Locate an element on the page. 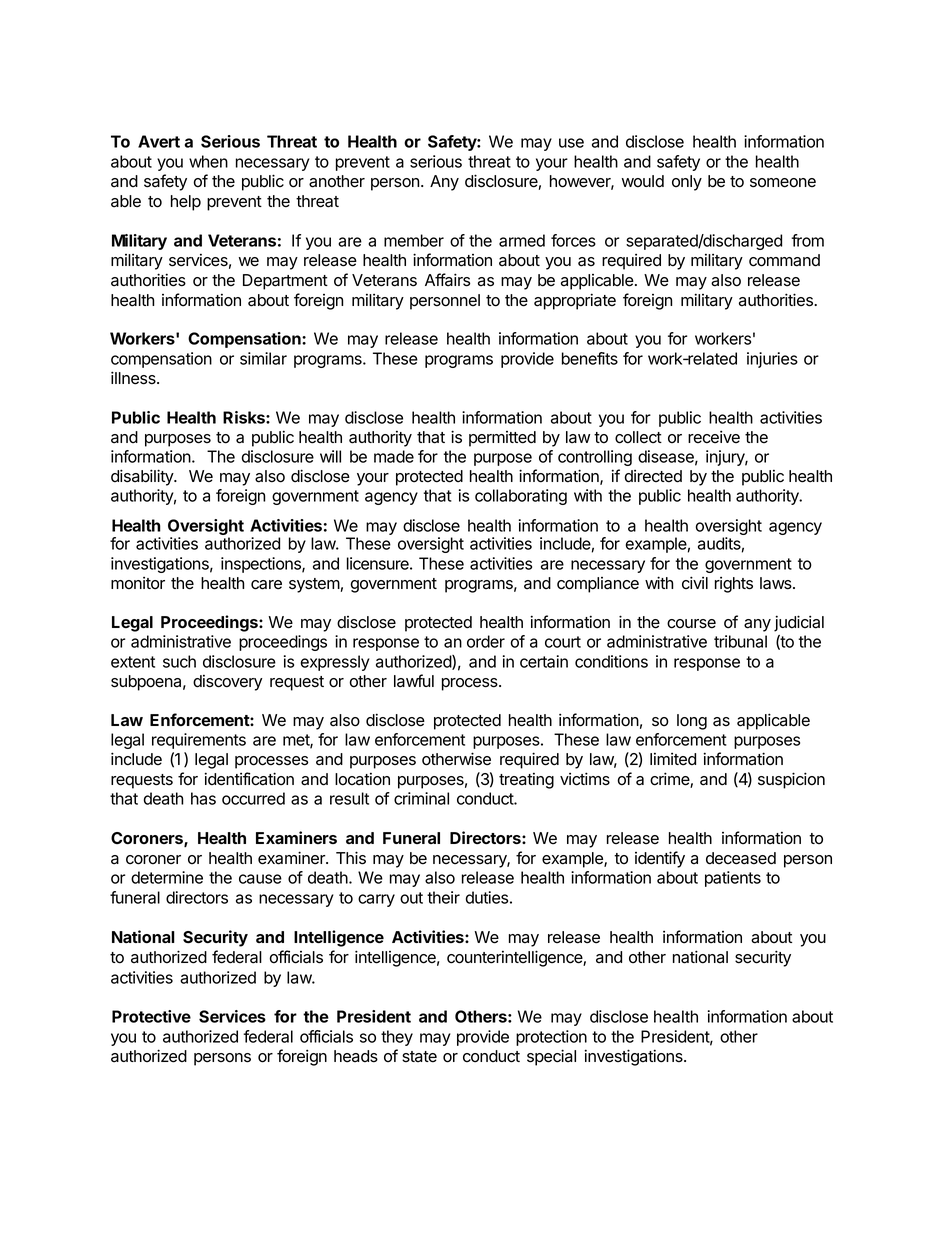 Image resolution: width=952 pixels, height=1233 pixels. armed is located at coordinates (522, 240).
